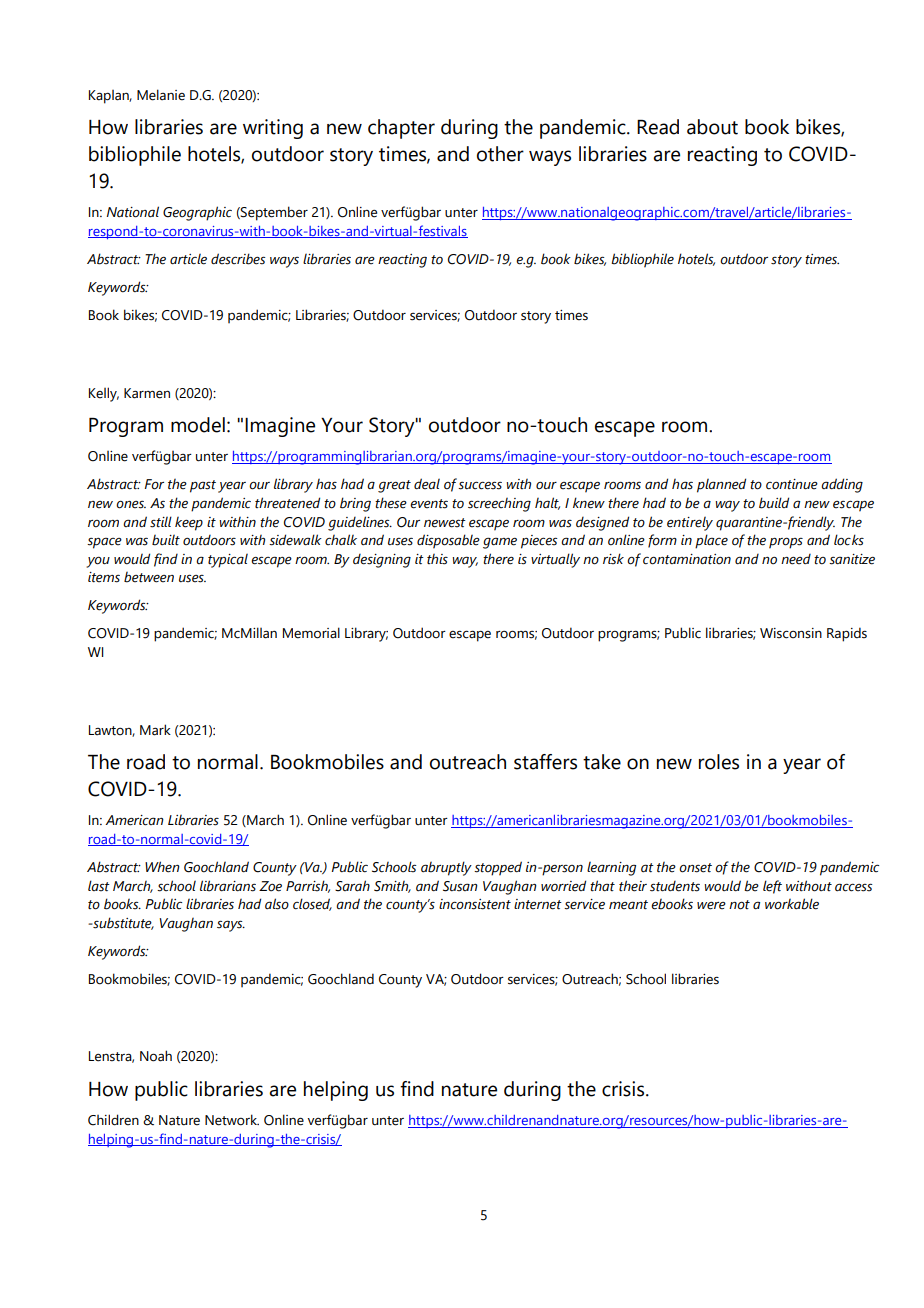 The width and height of the screenshot is (924, 1308). What do you see at coordinates (155, 730) in the screenshot?
I see `Mark` at bounding box center [155, 730].
